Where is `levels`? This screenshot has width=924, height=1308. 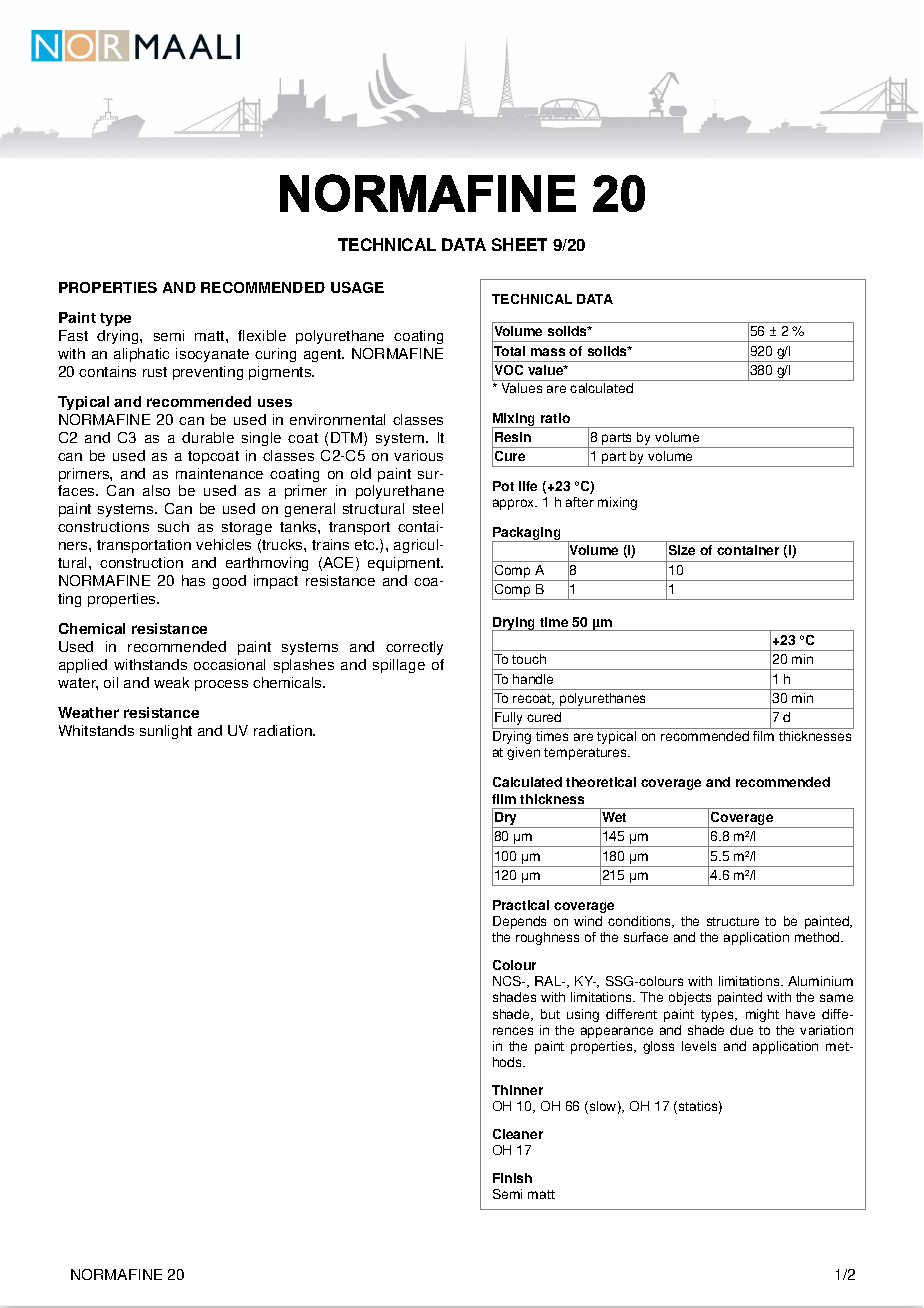 levels is located at coordinates (699, 1046).
